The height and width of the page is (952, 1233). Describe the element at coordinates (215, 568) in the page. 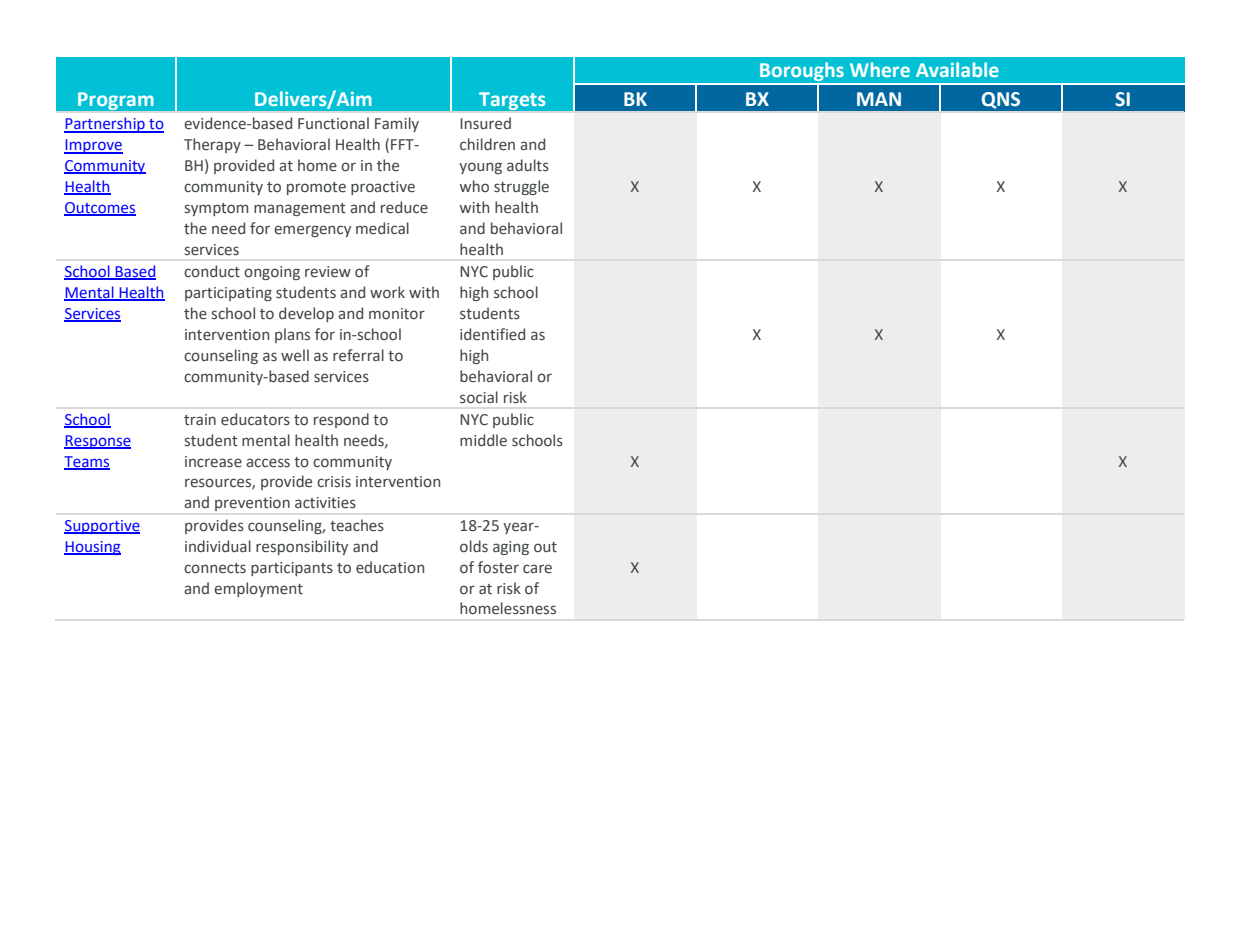

I see `connects` at that location.
